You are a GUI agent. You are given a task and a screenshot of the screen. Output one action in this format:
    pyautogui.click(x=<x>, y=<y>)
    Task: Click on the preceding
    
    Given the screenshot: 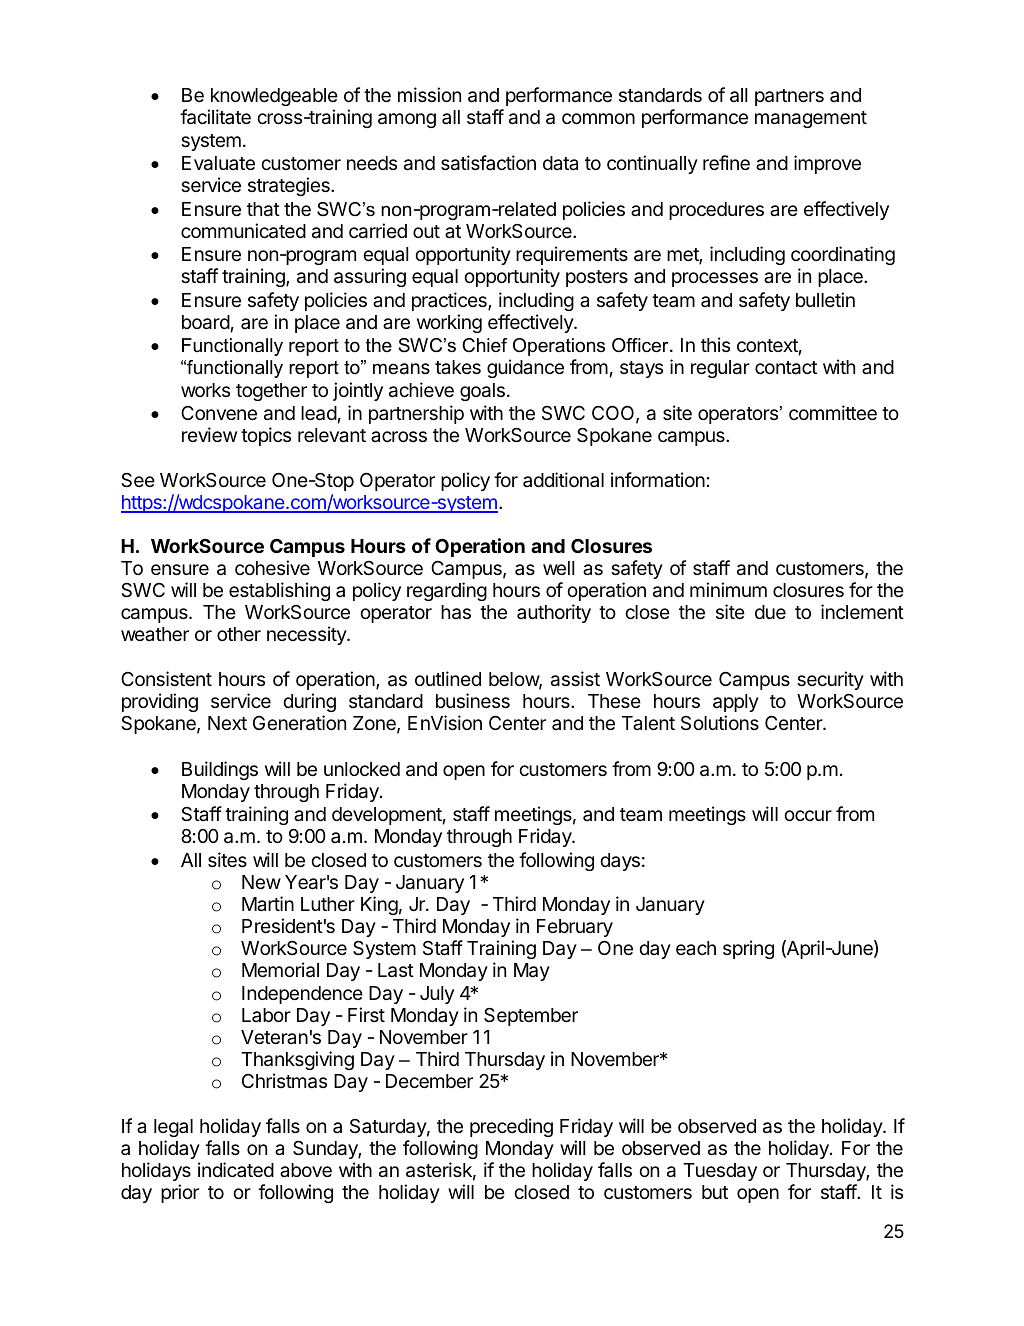 What is the action you would take?
    pyautogui.click(x=511, y=1127)
